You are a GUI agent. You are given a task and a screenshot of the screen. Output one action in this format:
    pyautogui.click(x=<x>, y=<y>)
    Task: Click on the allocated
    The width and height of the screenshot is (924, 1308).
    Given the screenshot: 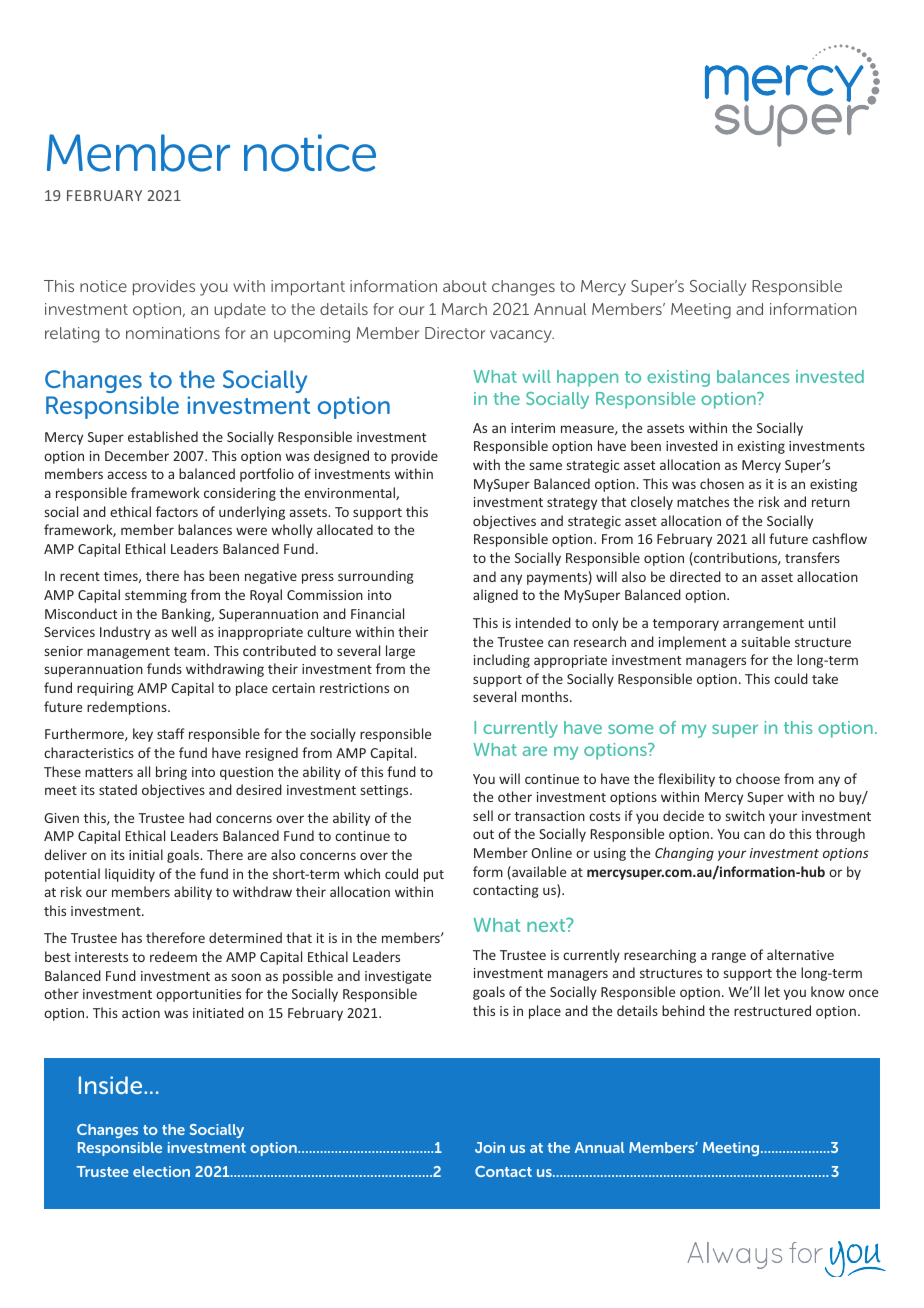 What is the action you would take?
    pyautogui.click(x=345, y=529)
